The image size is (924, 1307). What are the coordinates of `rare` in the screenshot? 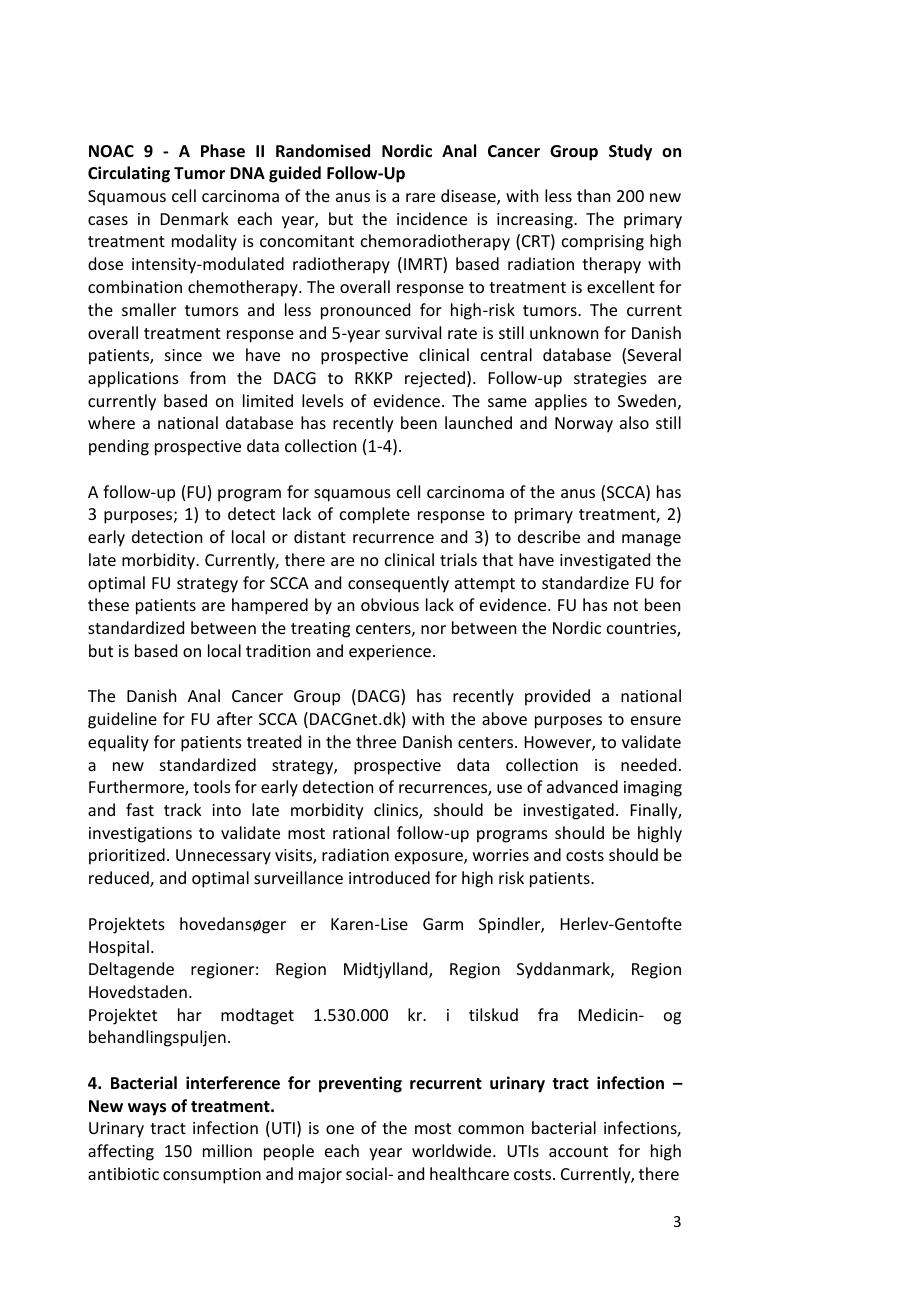 It's located at (420, 197).
